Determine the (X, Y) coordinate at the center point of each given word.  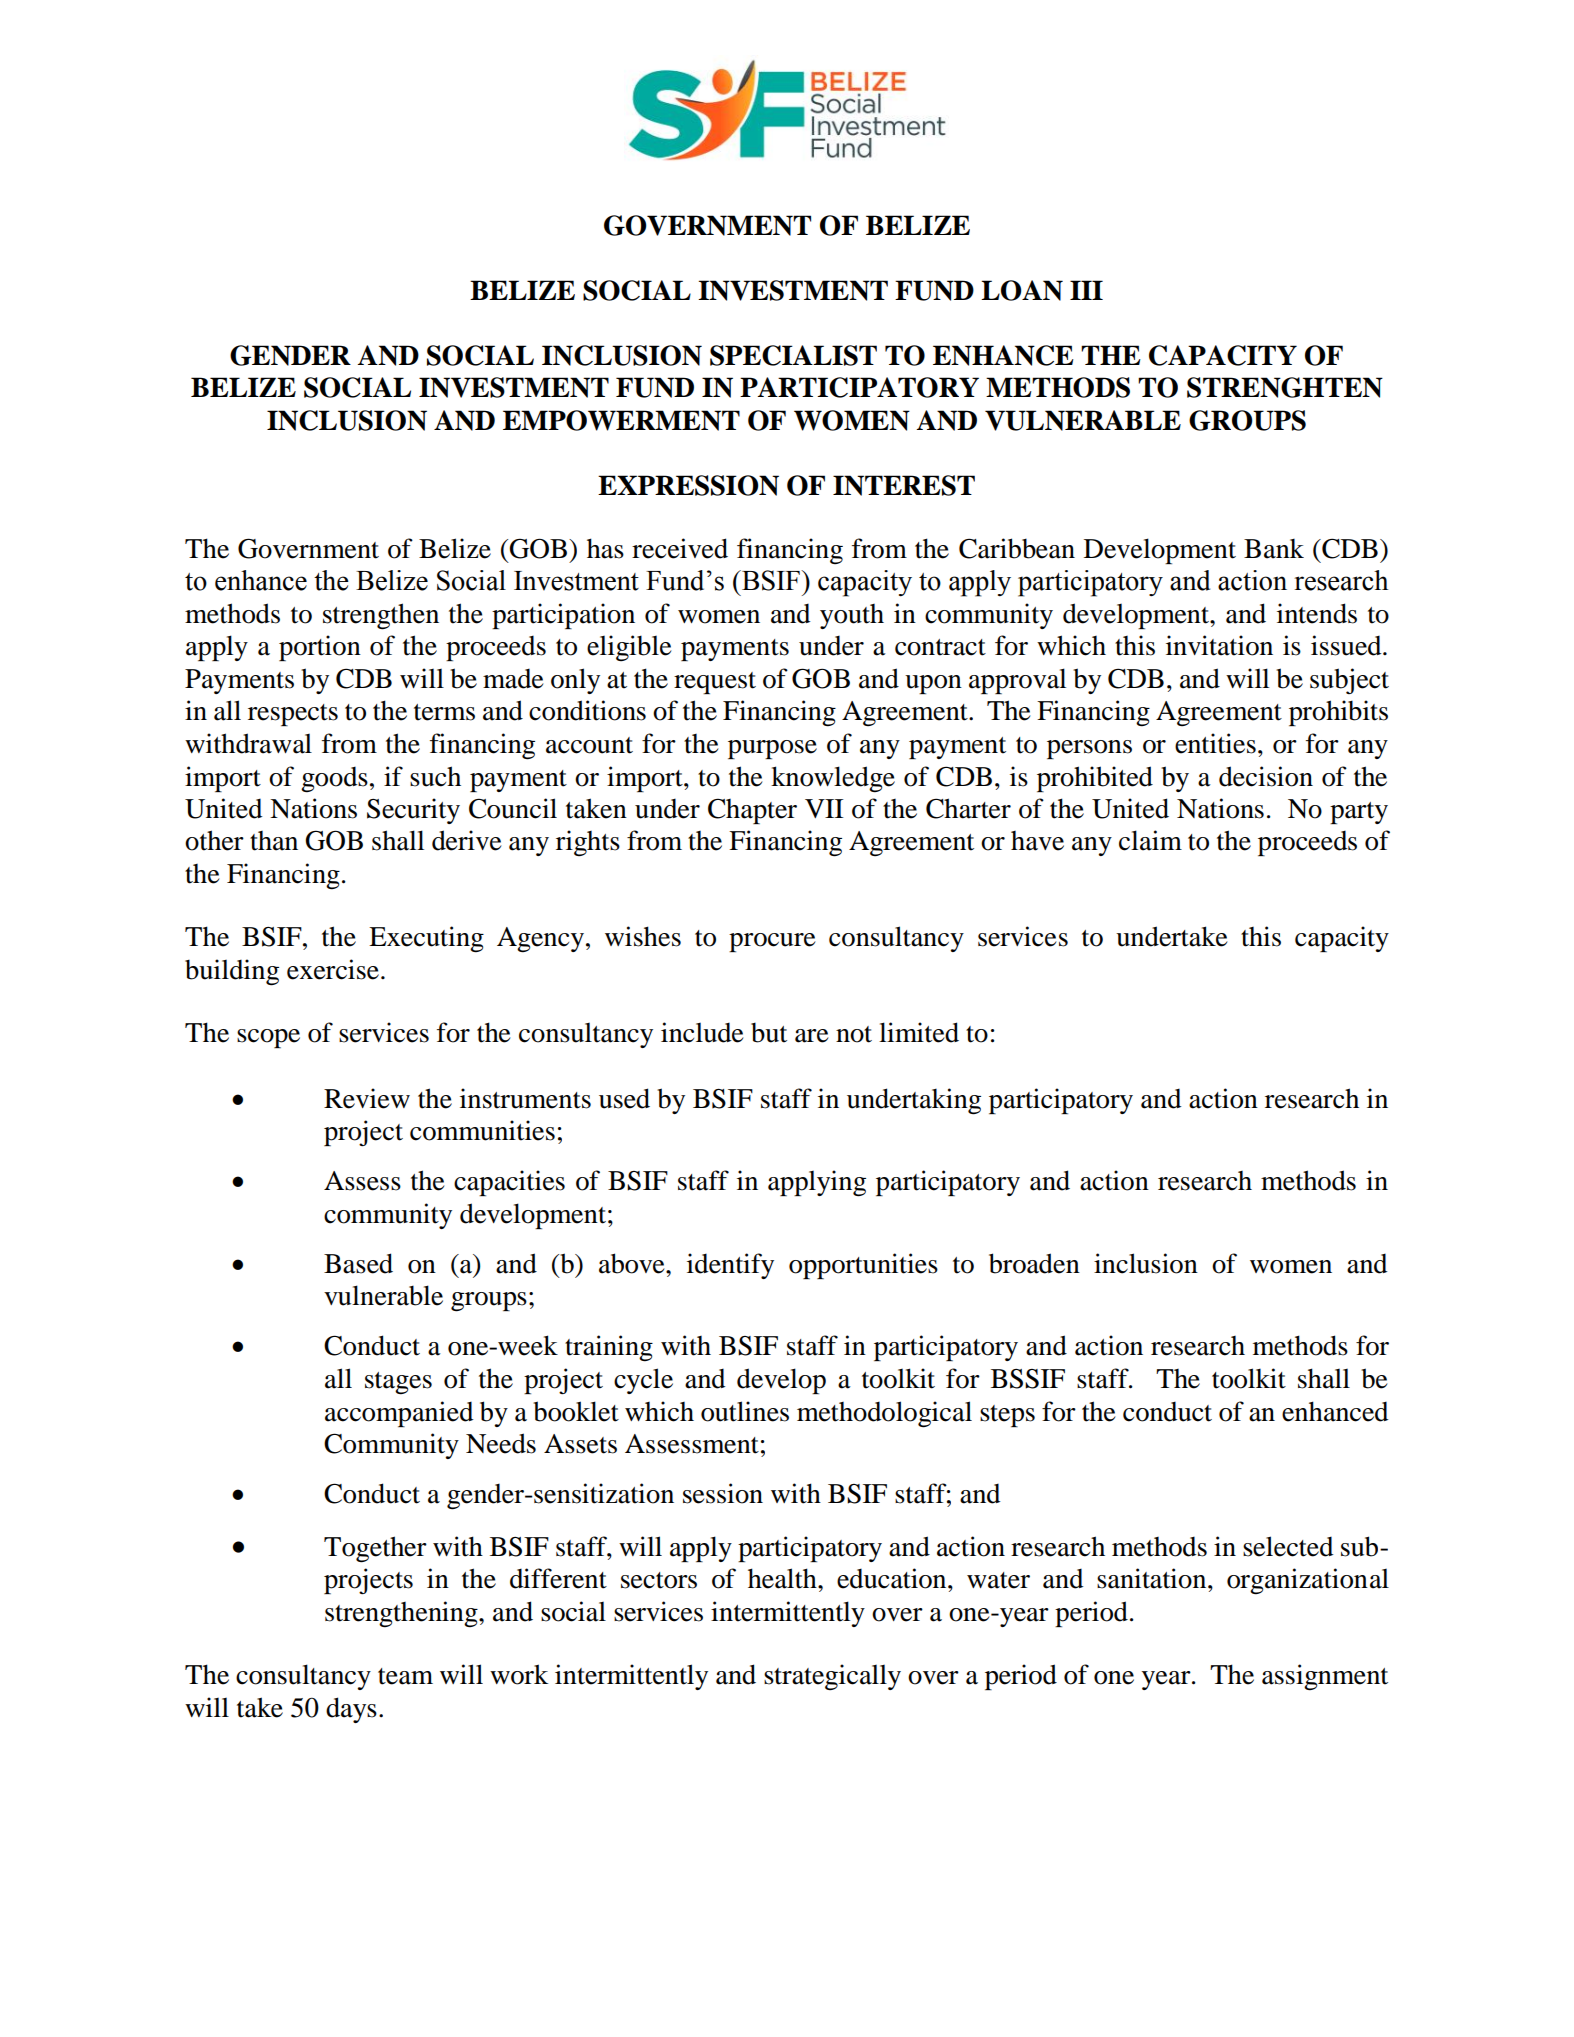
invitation (1219, 645)
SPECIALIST (793, 355)
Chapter (752, 811)
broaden (1034, 1263)
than (274, 841)
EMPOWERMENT (621, 420)
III (1086, 290)
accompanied (399, 1414)
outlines (745, 1411)
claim (1150, 840)
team (405, 1676)
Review (367, 1098)
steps (1007, 1416)
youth (852, 616)
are (811, 1036)
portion (320, 648)
